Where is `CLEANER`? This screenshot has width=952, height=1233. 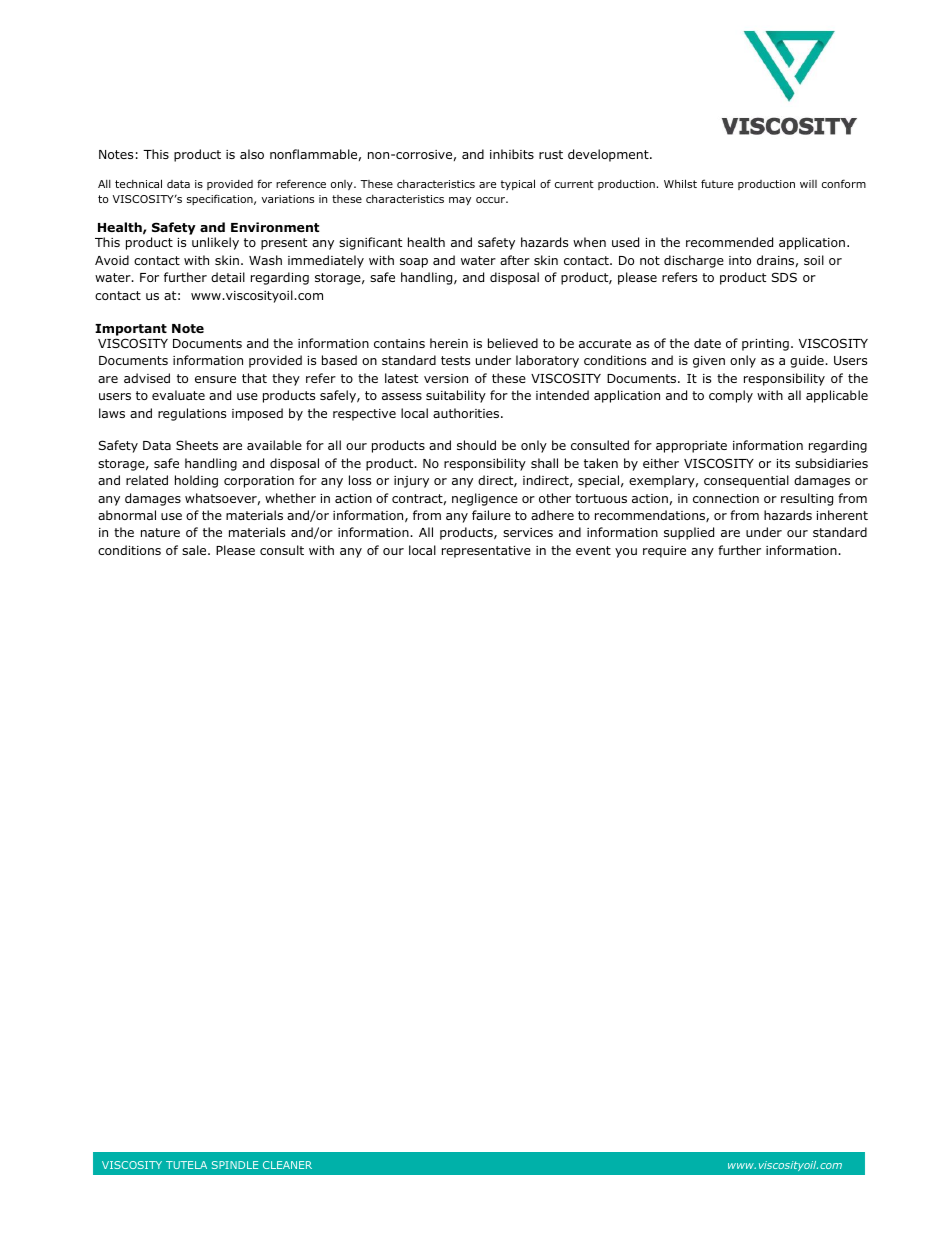 CLEANER is located at coordinates (287, 1165).
